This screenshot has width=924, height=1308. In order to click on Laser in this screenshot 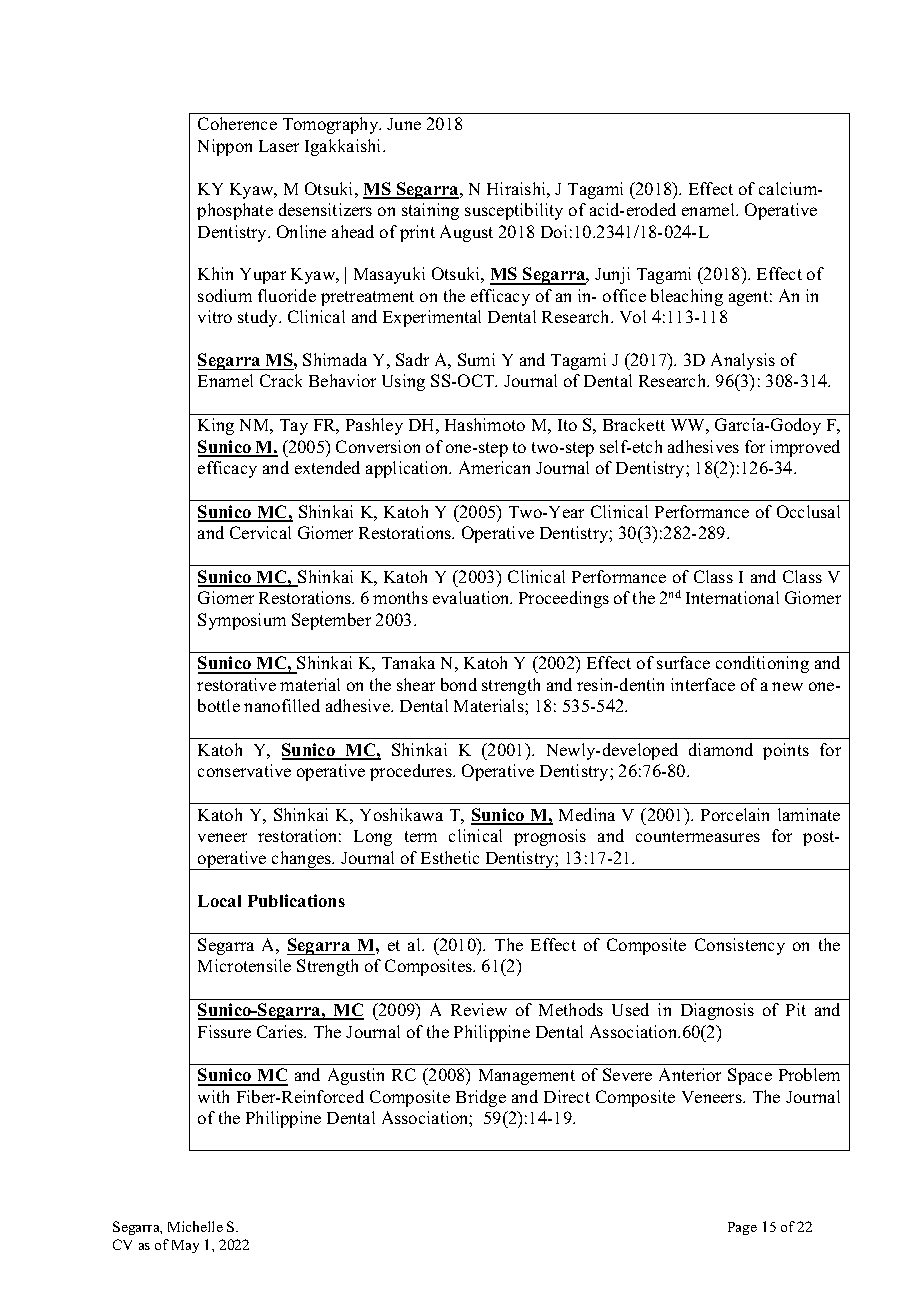, I will do `click(279, 146)`.
